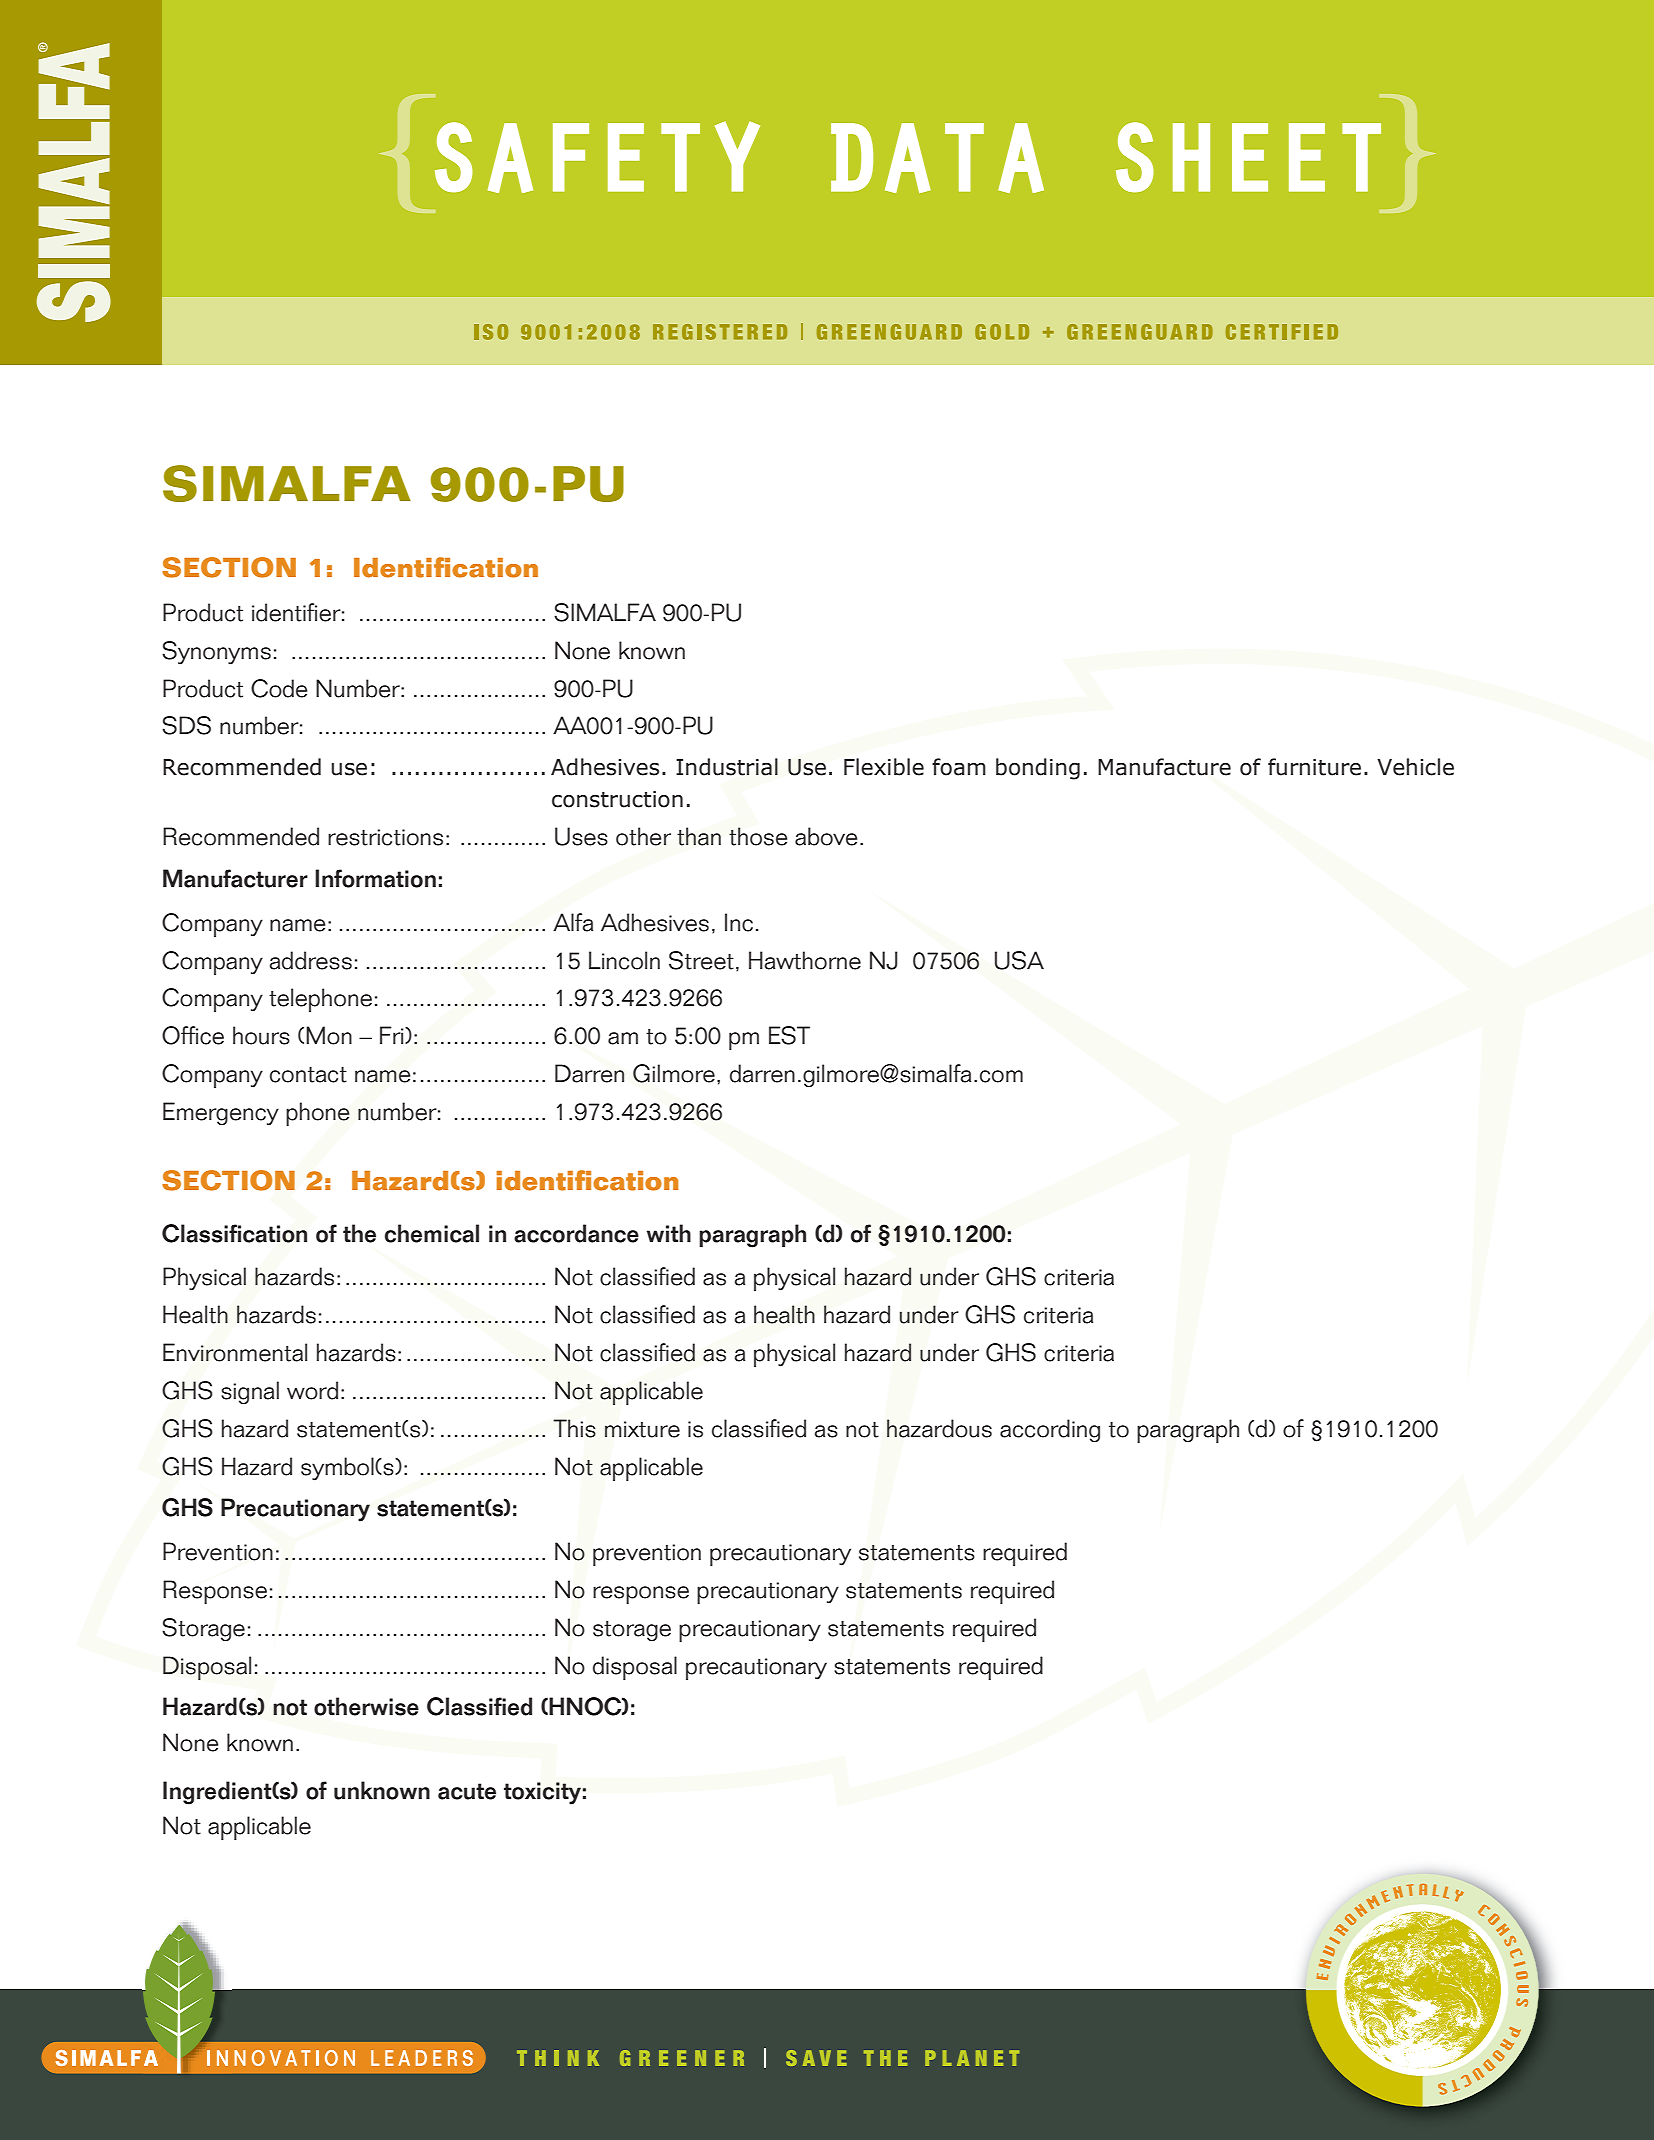 The image size is (1654, 2140). Describe the element at coordinates (727, 767) in the page. I see `Industrial` at that location.
